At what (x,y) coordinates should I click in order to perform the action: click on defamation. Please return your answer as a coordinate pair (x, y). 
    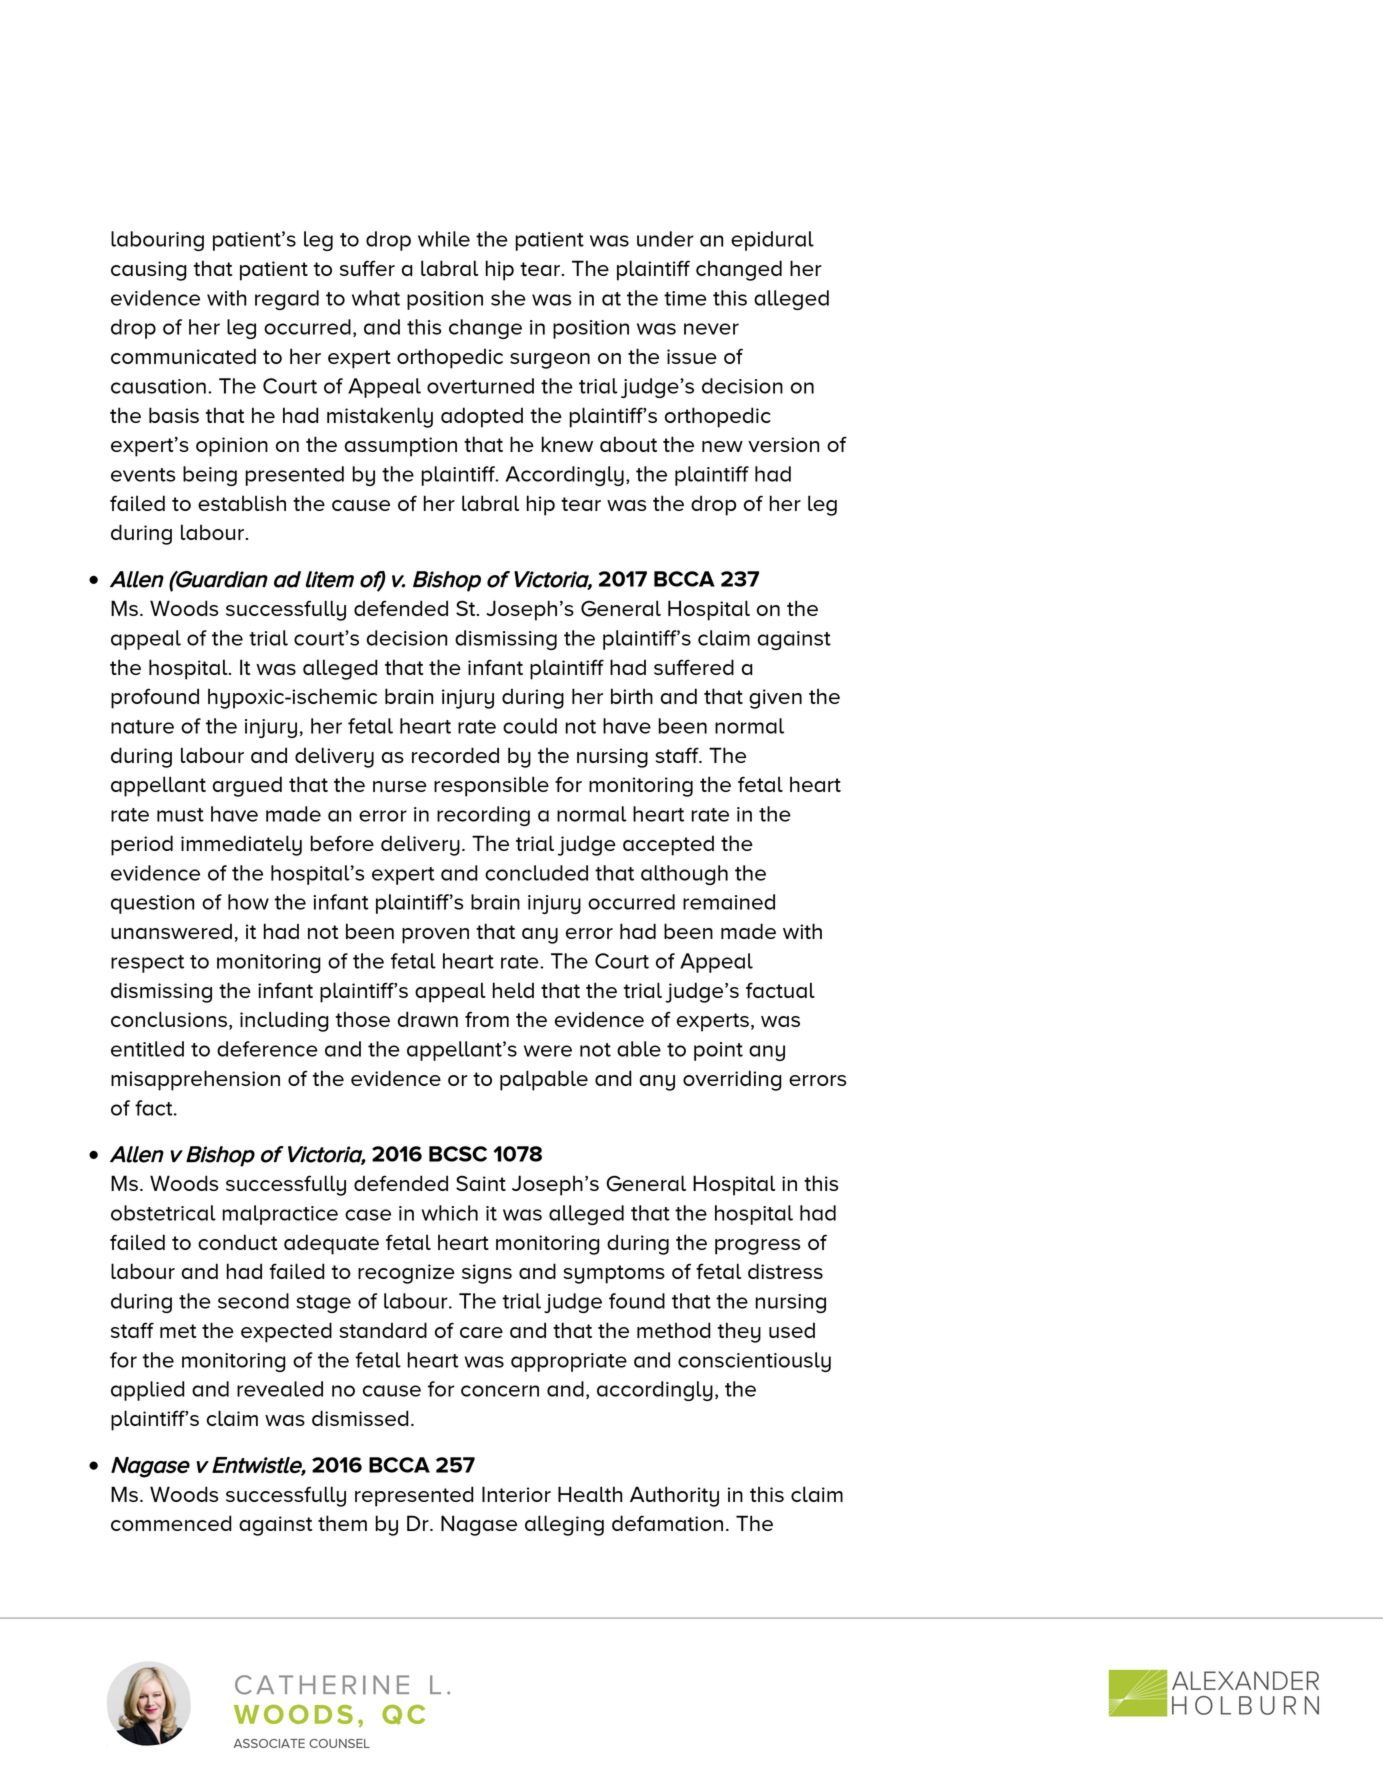
    Looking at the image, I should click on (667, 1523).
